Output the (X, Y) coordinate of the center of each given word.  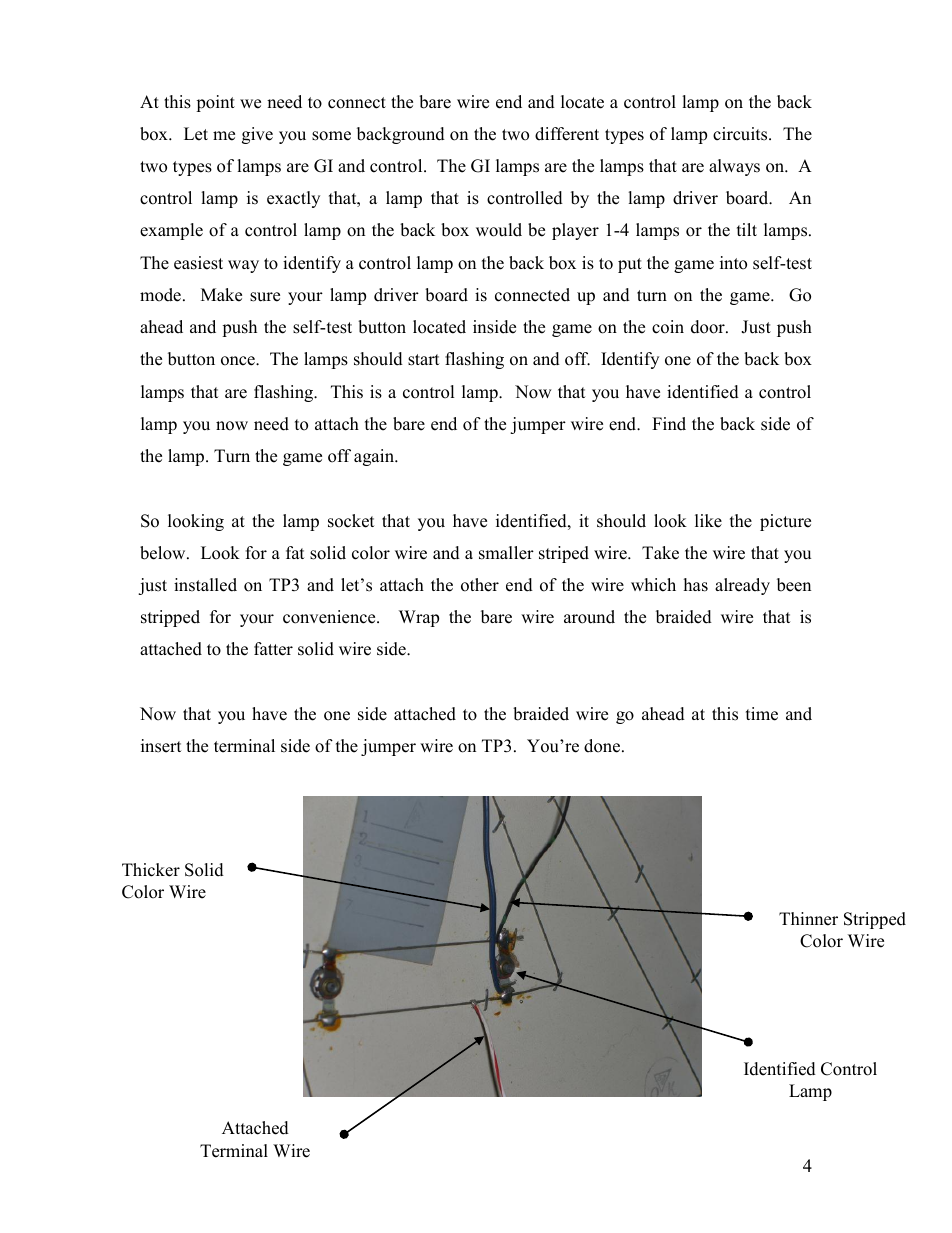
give (257, 135)
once (239, 361)
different (567, 134)
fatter (273, 649)
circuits (741, 134)
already (742, 586)
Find (669, 424)
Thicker (151, 870)
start (424, 360)
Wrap (419, 618)
